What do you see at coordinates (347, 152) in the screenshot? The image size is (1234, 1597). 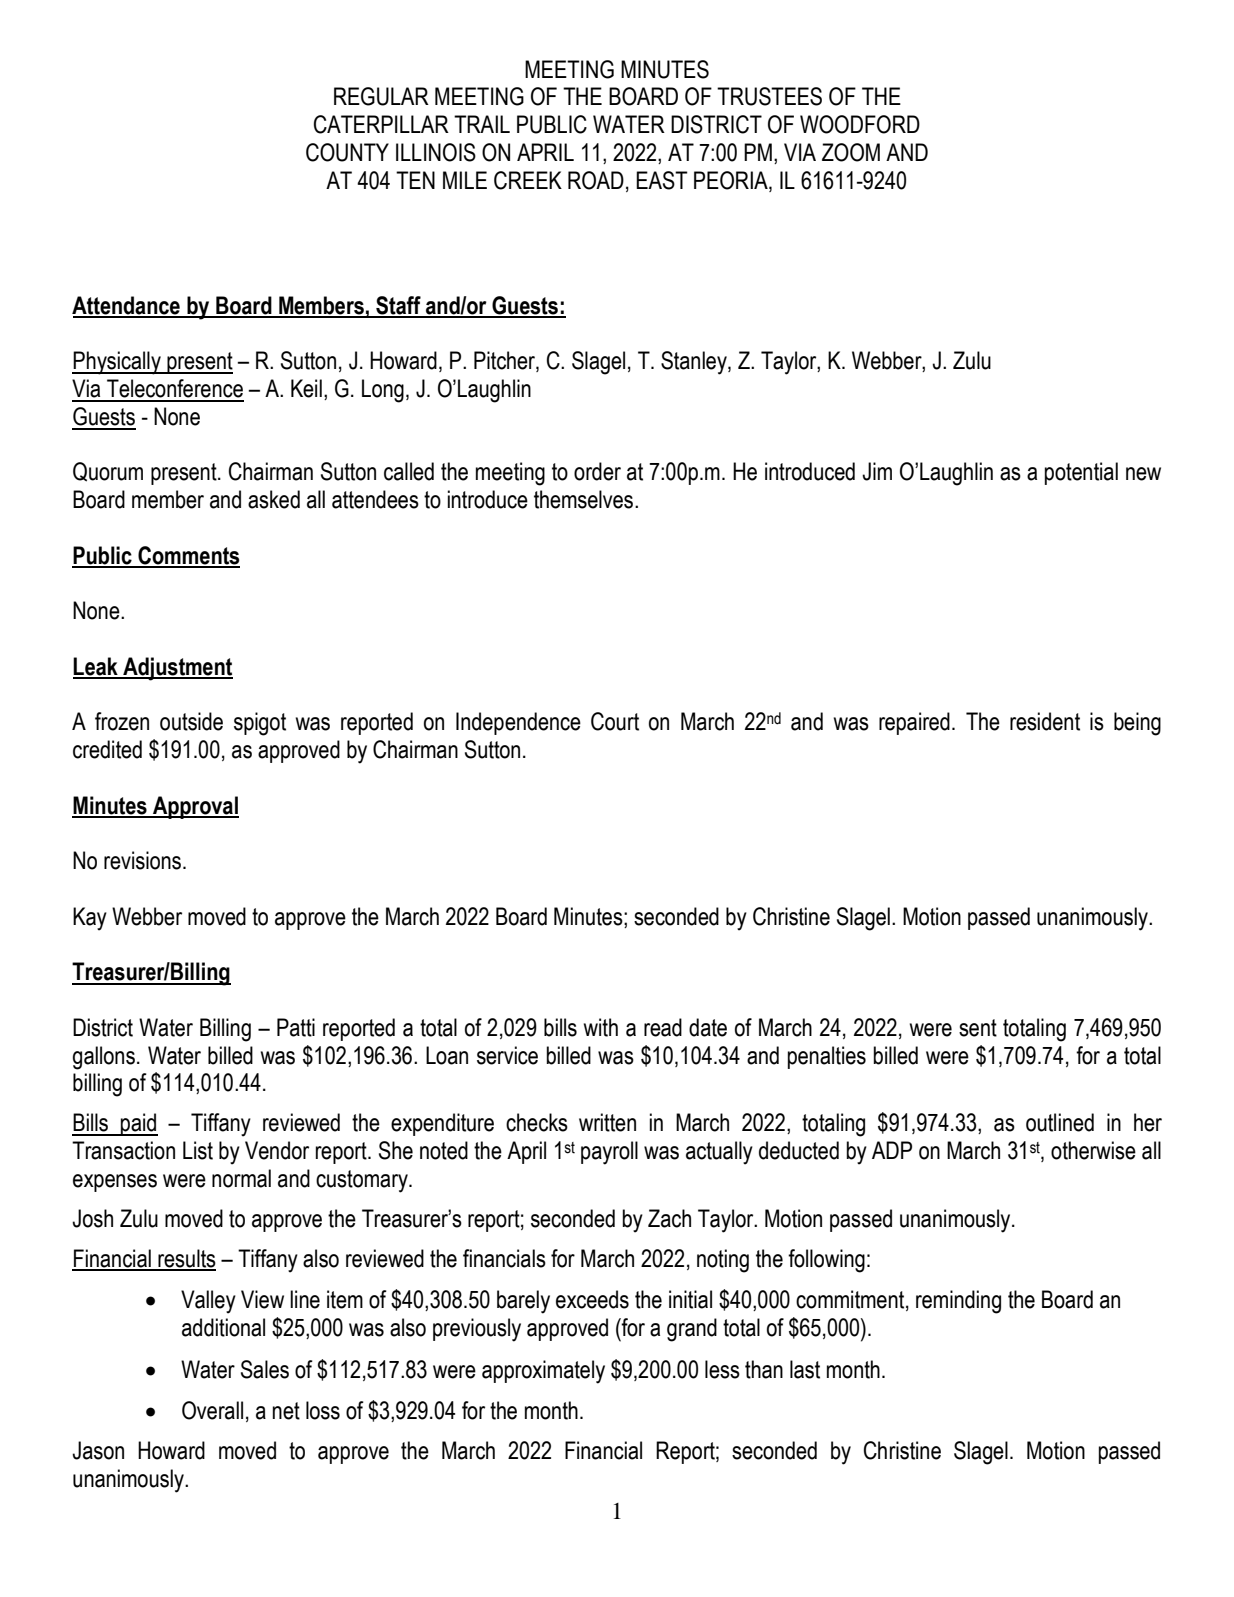 I see `COUNTY` at bounding box center [347, 152].
